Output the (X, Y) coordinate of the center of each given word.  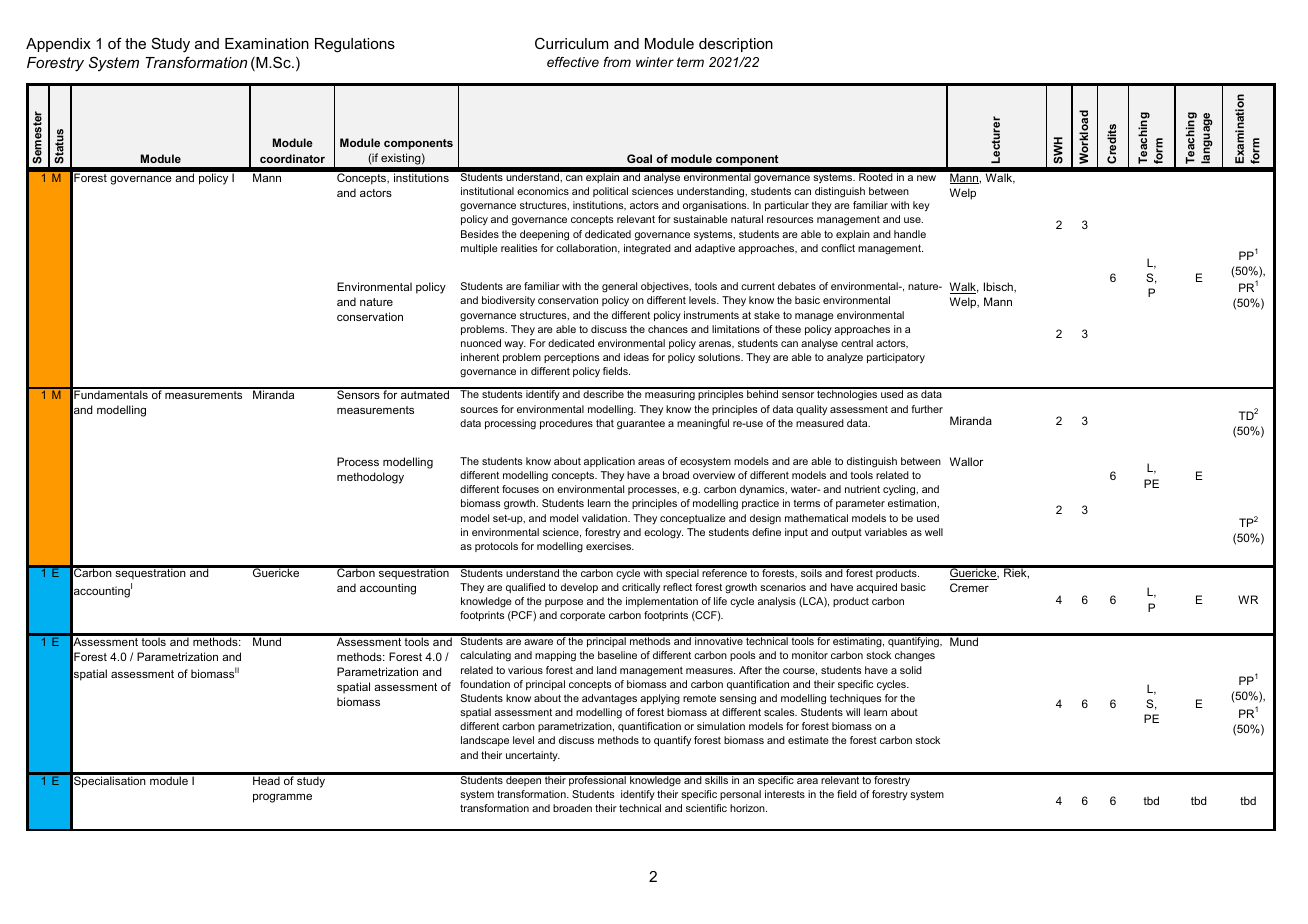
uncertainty (533, 756)
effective (573, 62)
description (736, 45)
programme (282, 798)
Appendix (58, 45)
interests (785, 794)
